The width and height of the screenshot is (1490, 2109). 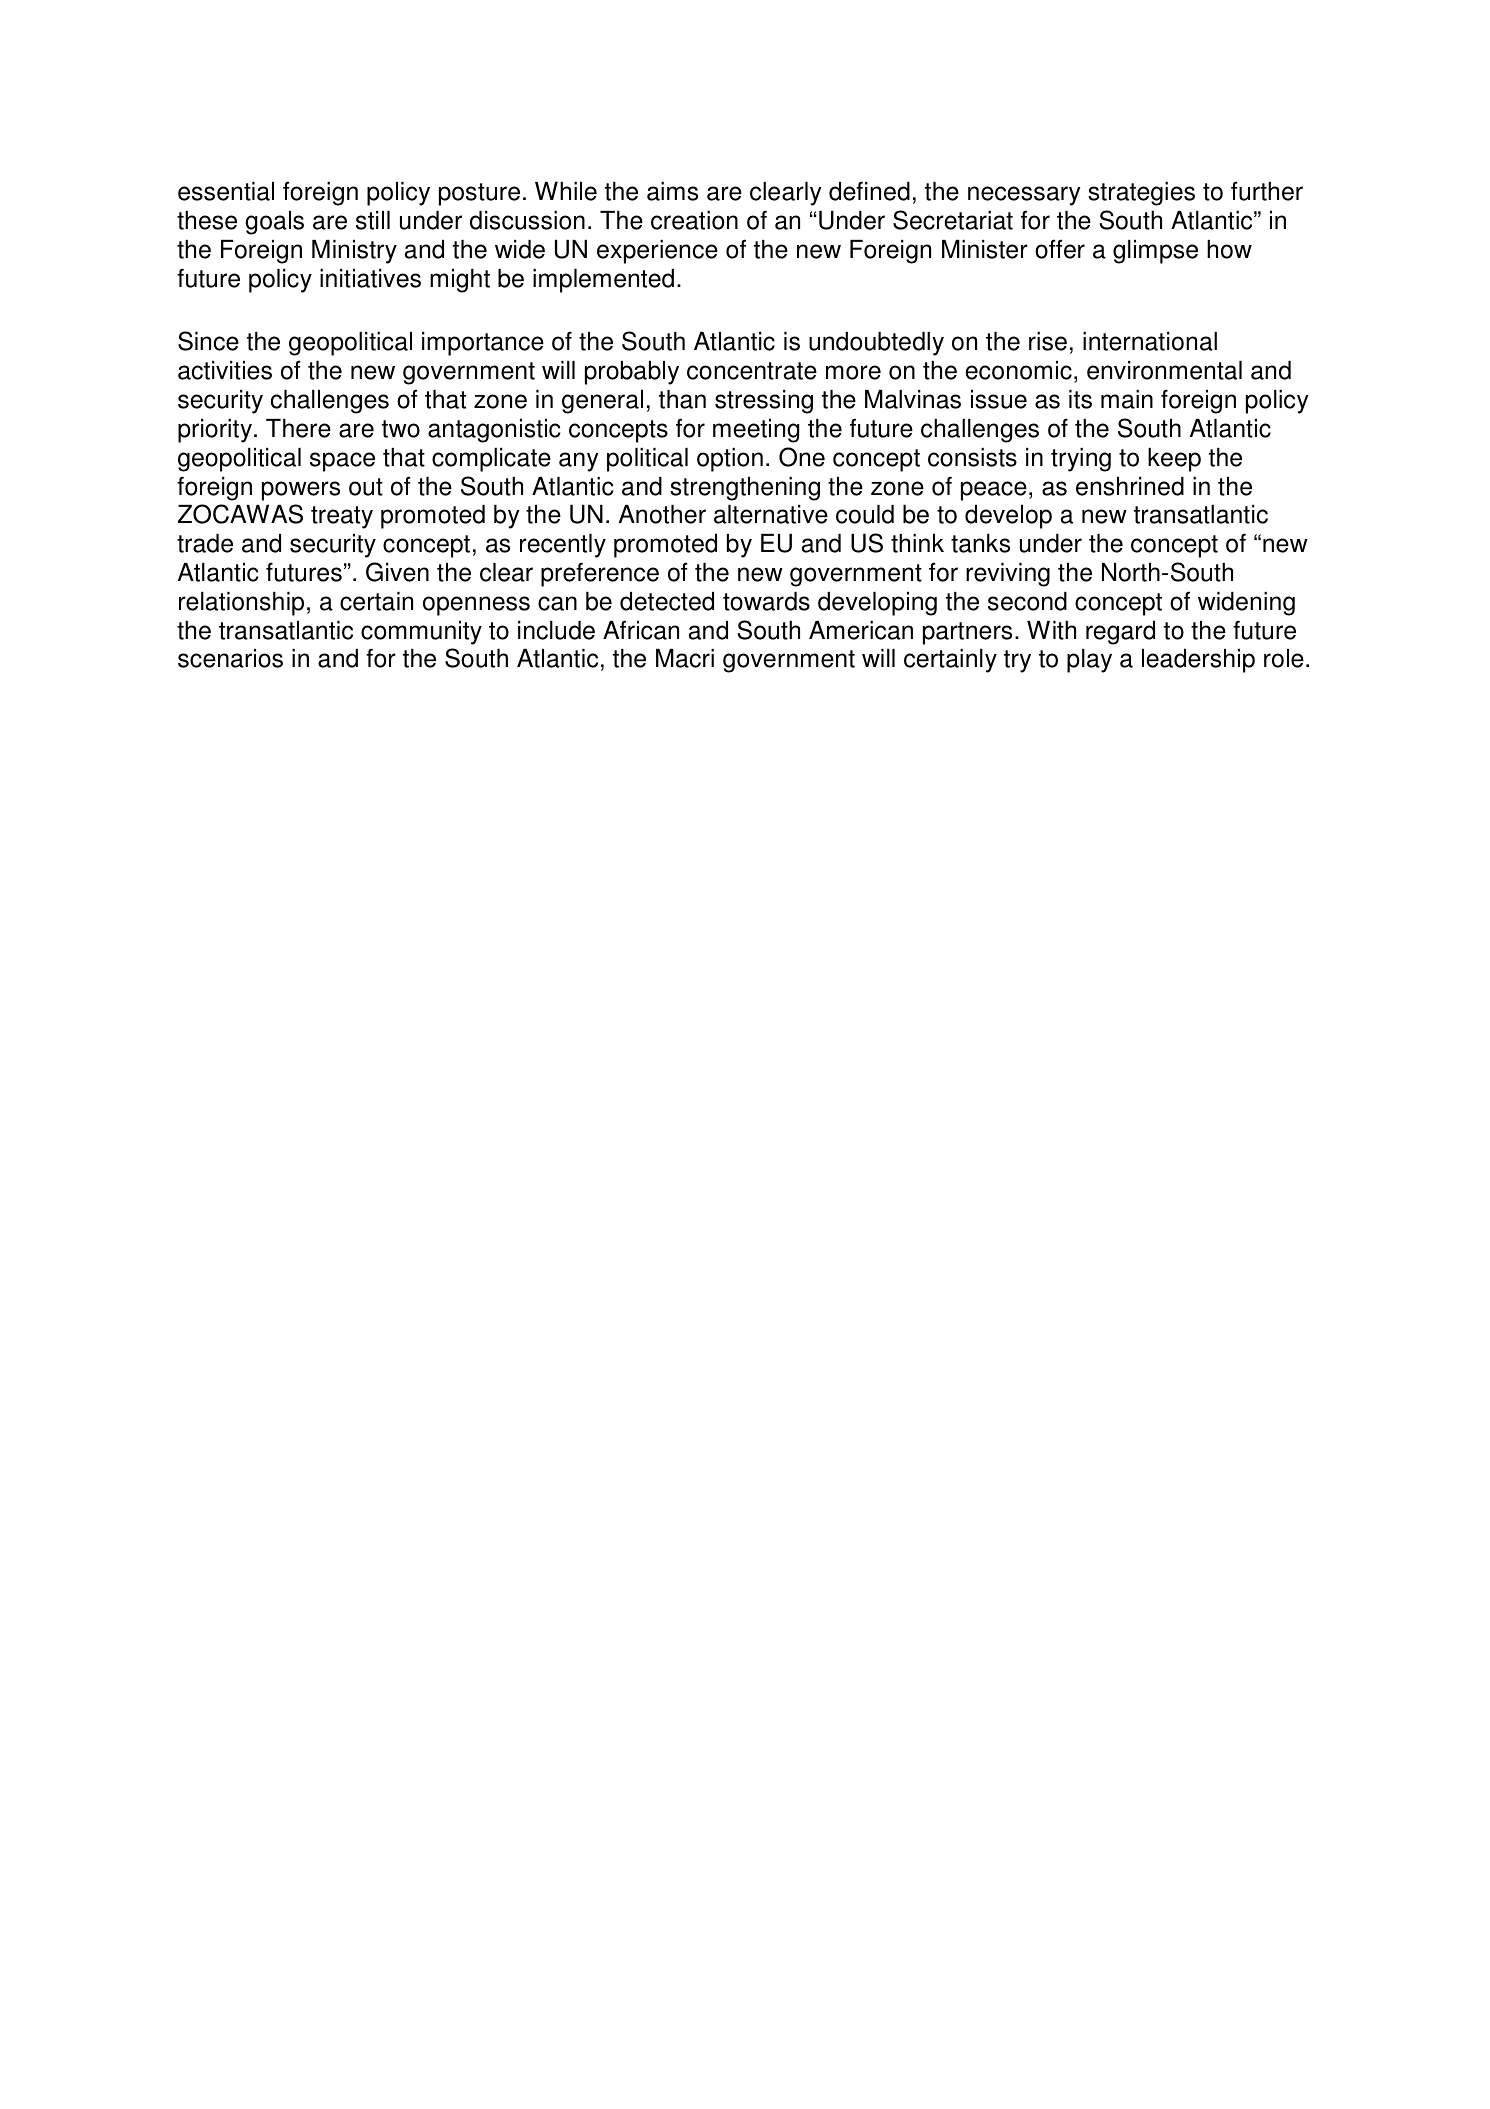 What do you see at coordinates (1120, 633) in the screenshot?
I see `regard` at bounding box center [1120, 633].
